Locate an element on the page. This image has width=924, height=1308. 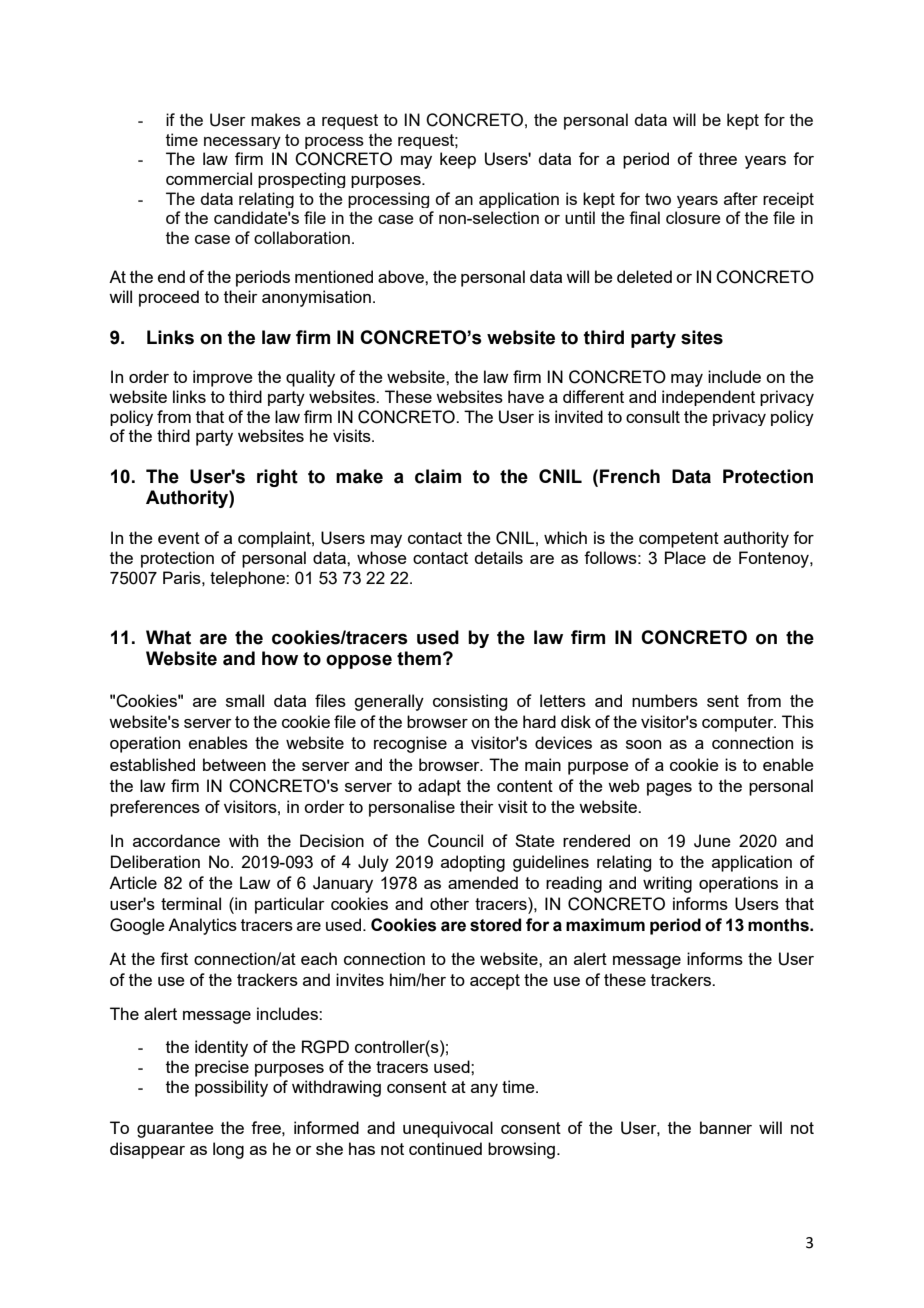
claim is located at coordinates (438, 476).
